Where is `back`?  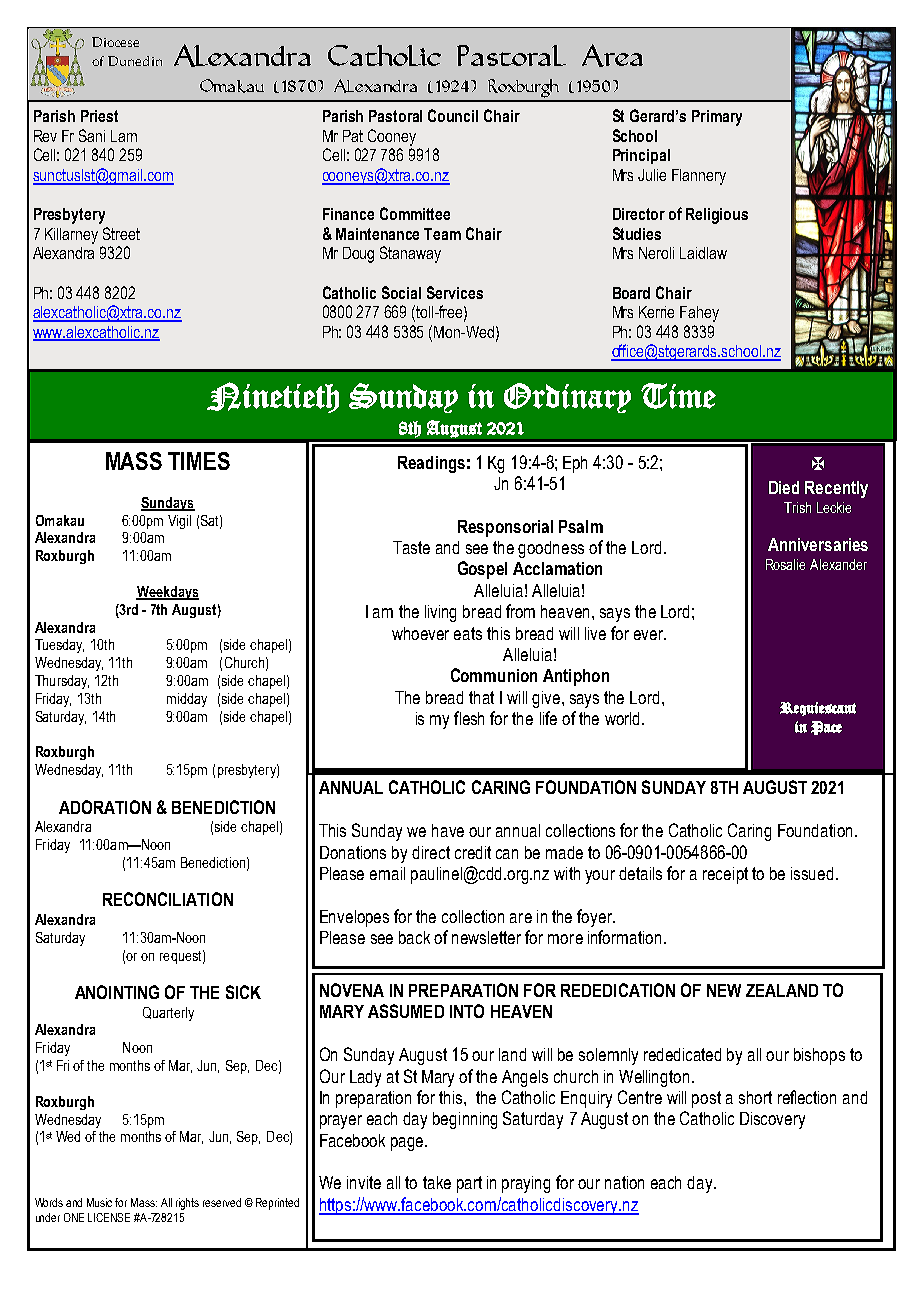 back is located at coordinates (414, 937).
